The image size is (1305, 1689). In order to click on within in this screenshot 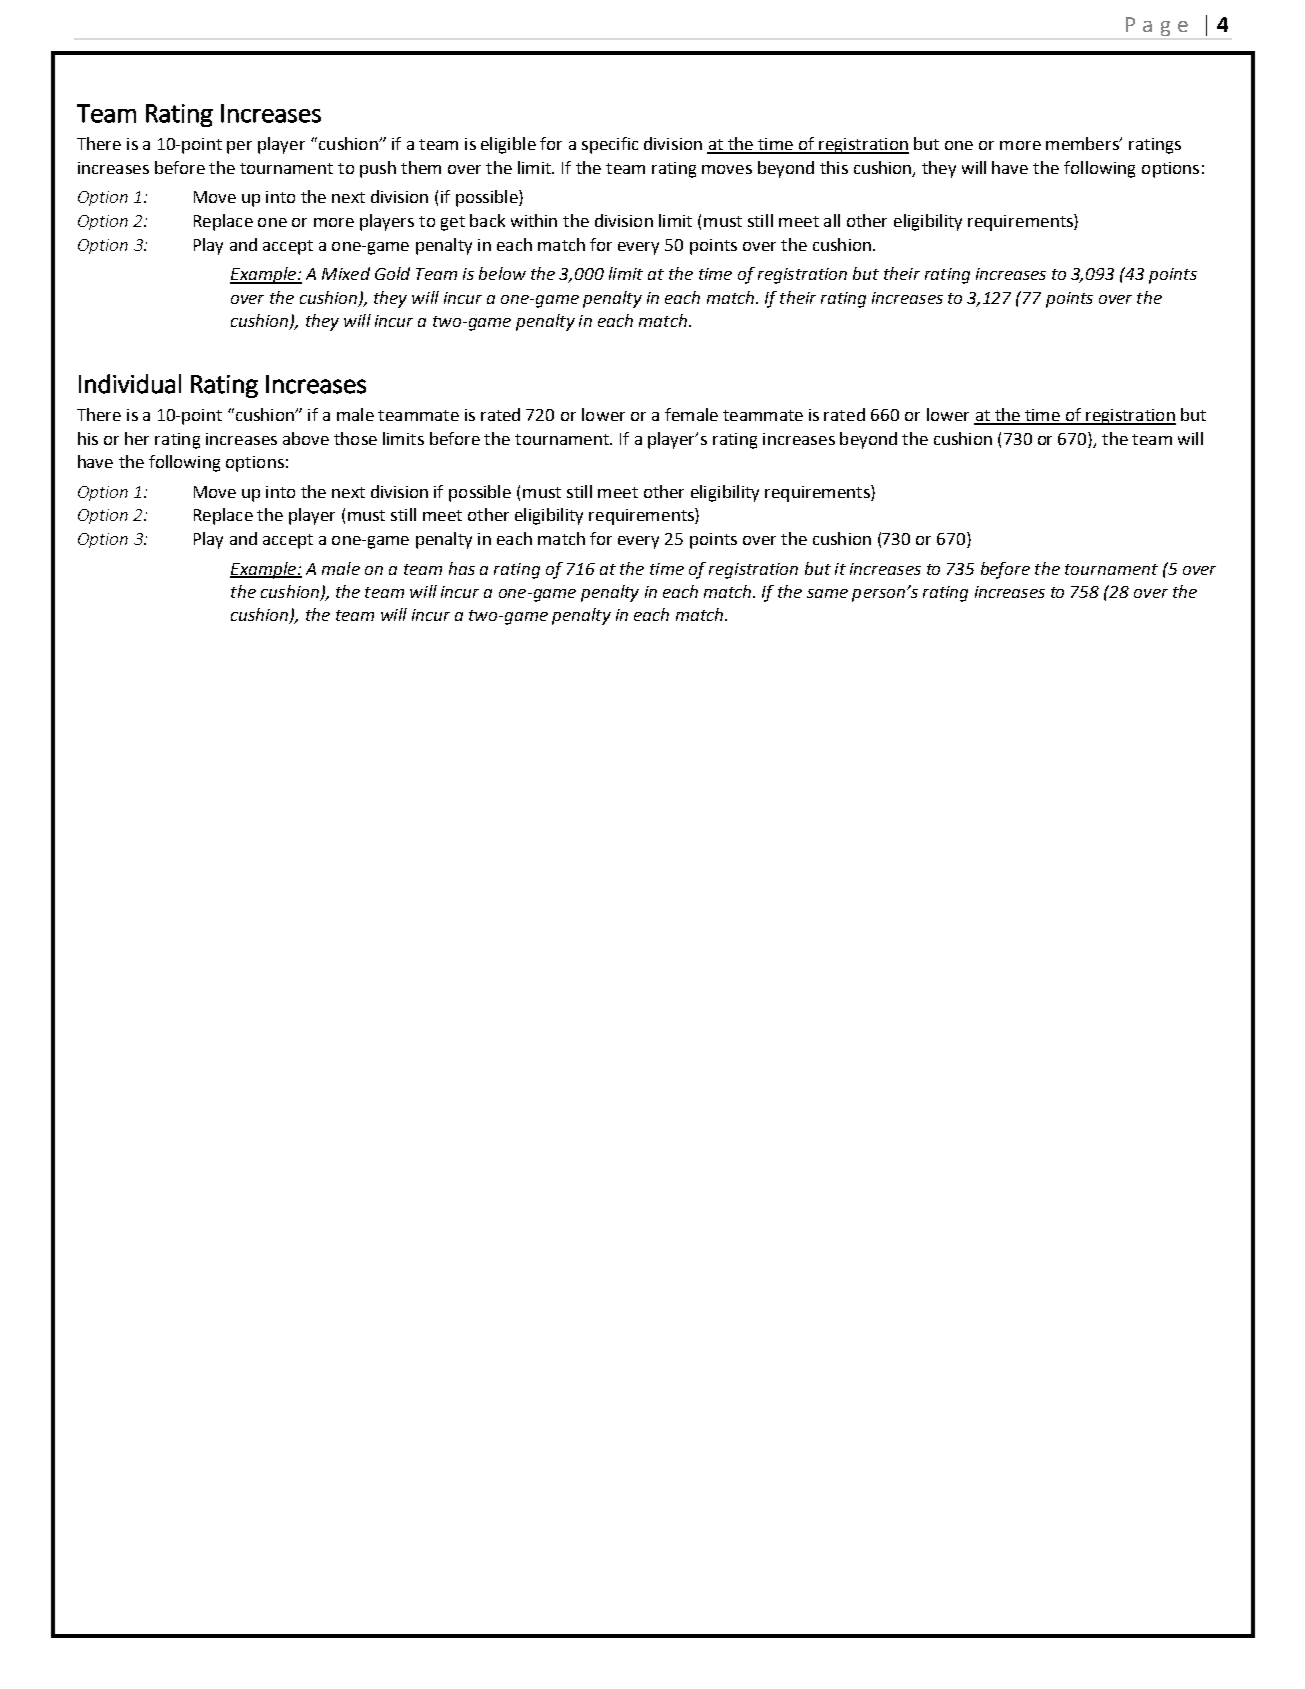, I will do `click(534, 220)`.
